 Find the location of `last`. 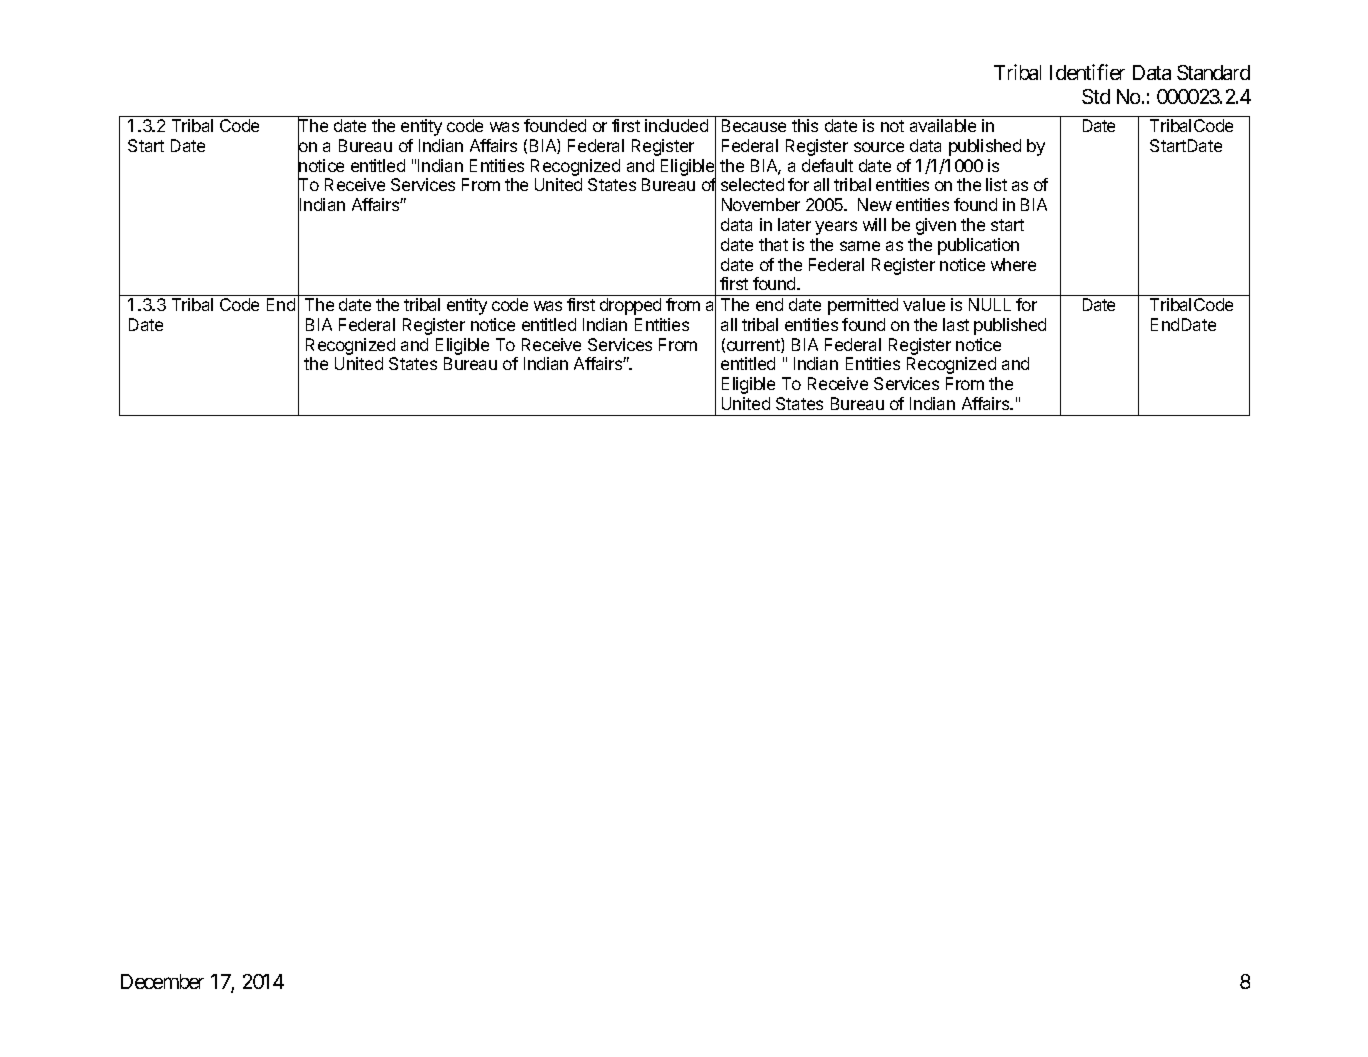

last is located at coordinates (956, 324).
